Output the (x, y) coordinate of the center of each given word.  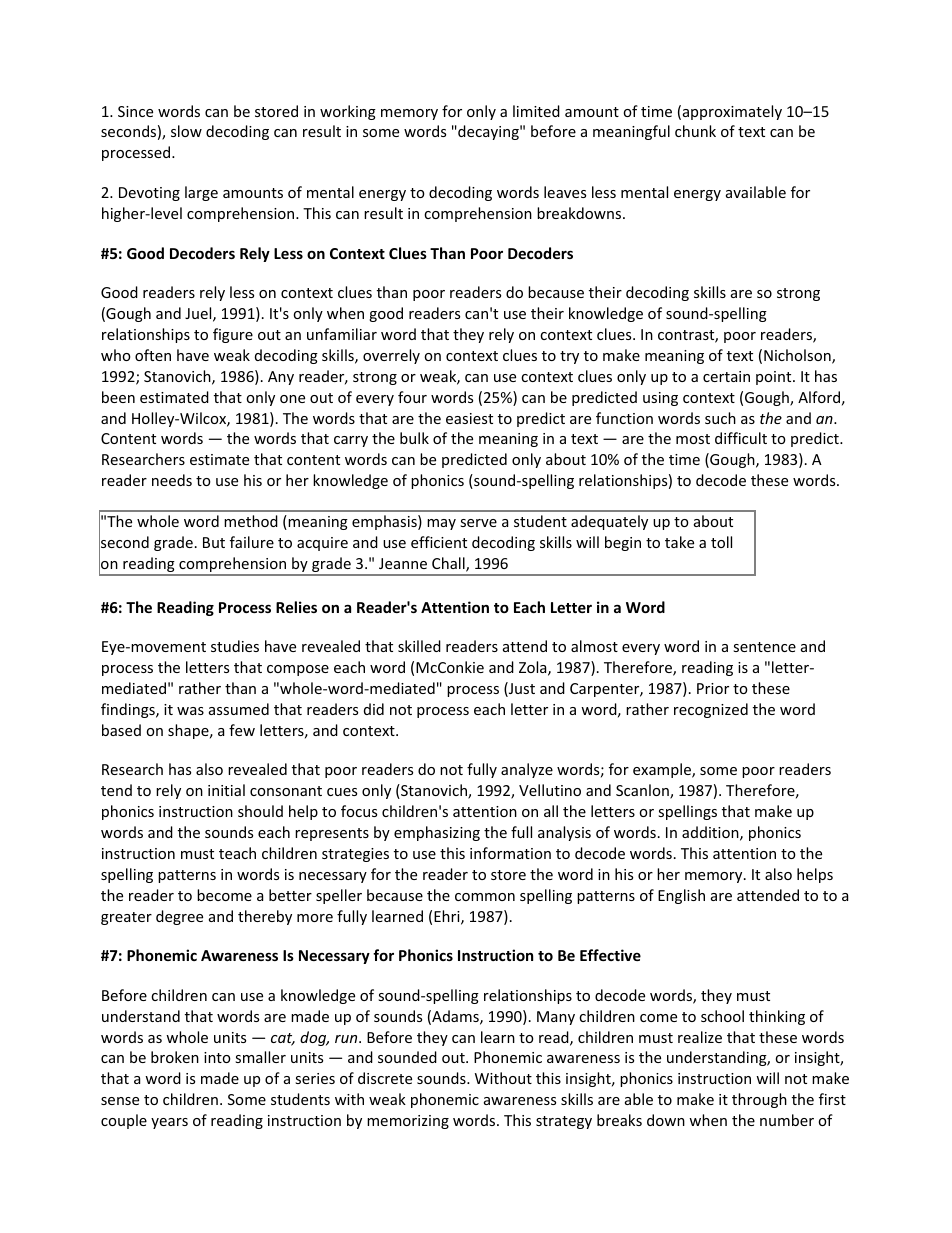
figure (233, 335)
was (190, 711)
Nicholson (798, 356)
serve (478, 523)
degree (179, 917)
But (214, 542)
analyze (527, 770)
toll (721, 542)
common (485, 897)
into (217, 1057)
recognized (711, 710)
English (681, 896)
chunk (695, 131)
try (569, 357)
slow (186, 131)
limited (536, 111)
